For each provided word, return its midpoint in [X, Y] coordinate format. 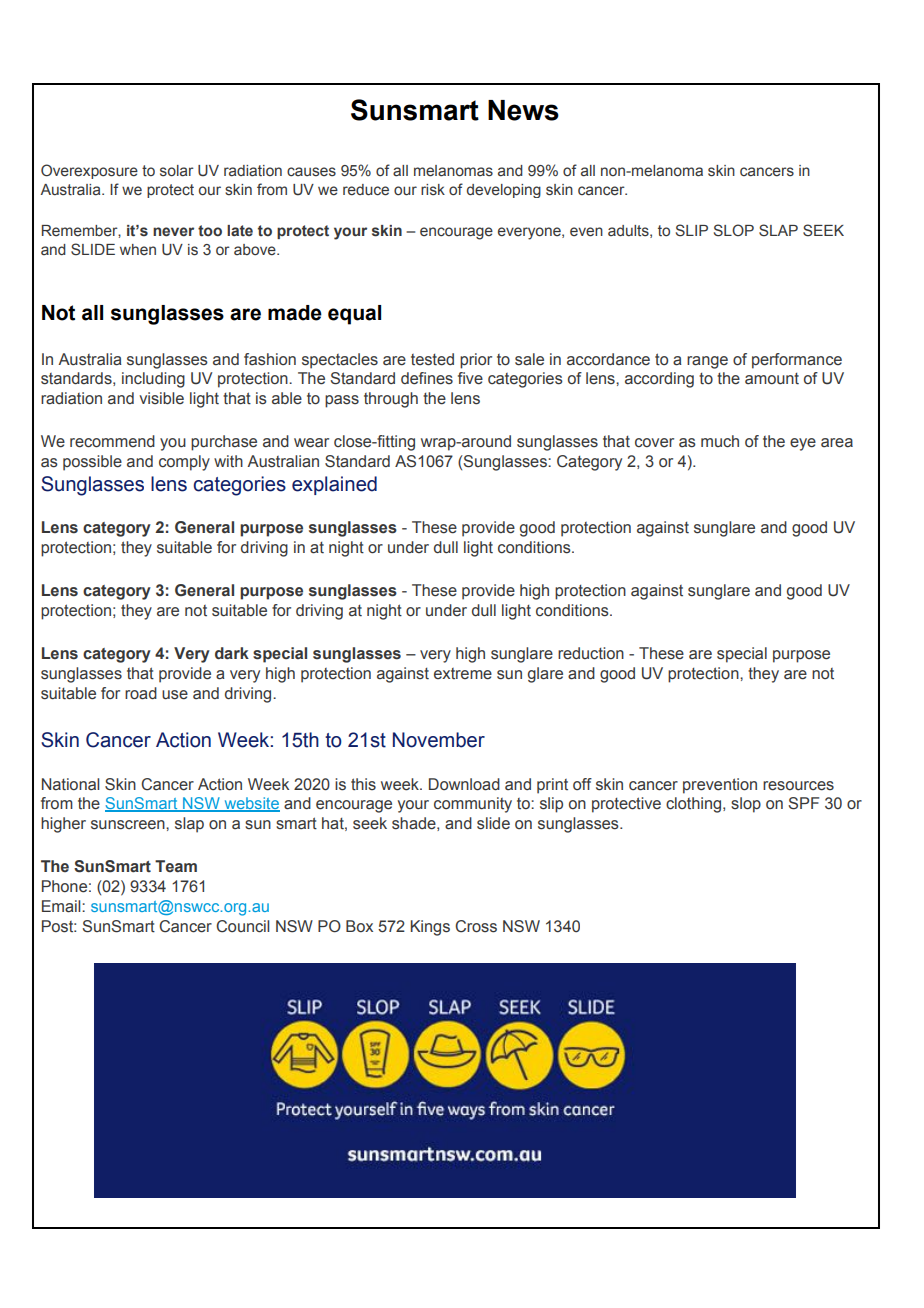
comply [184, 463]
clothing [695, 805]
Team [176, 866]
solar [177, 171]
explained [334, 485]
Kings [430, 928]
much [720, 441]
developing [504, 191]
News [523, 110]
